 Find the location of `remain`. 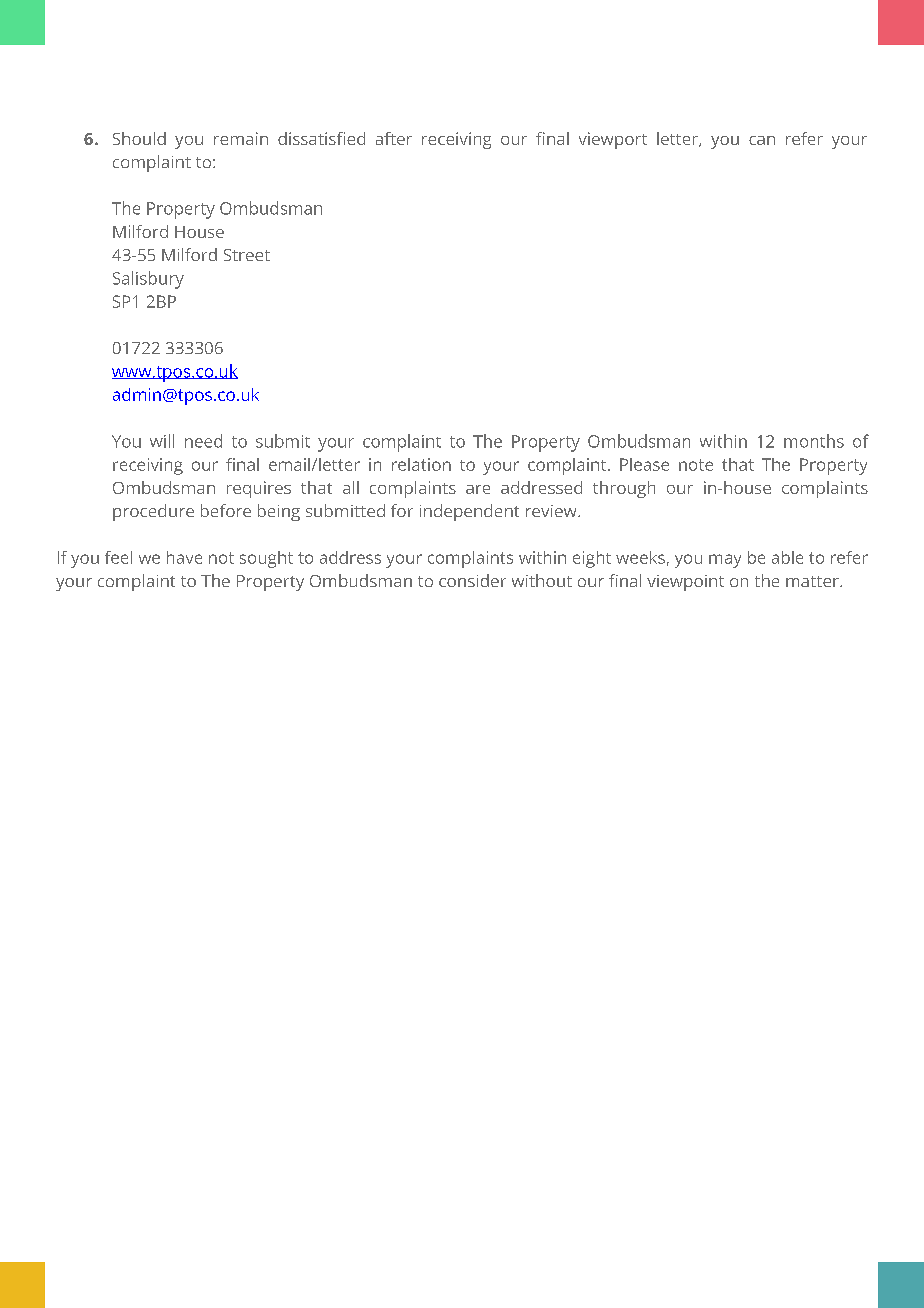

remain is located at coordinates (241, 138).
